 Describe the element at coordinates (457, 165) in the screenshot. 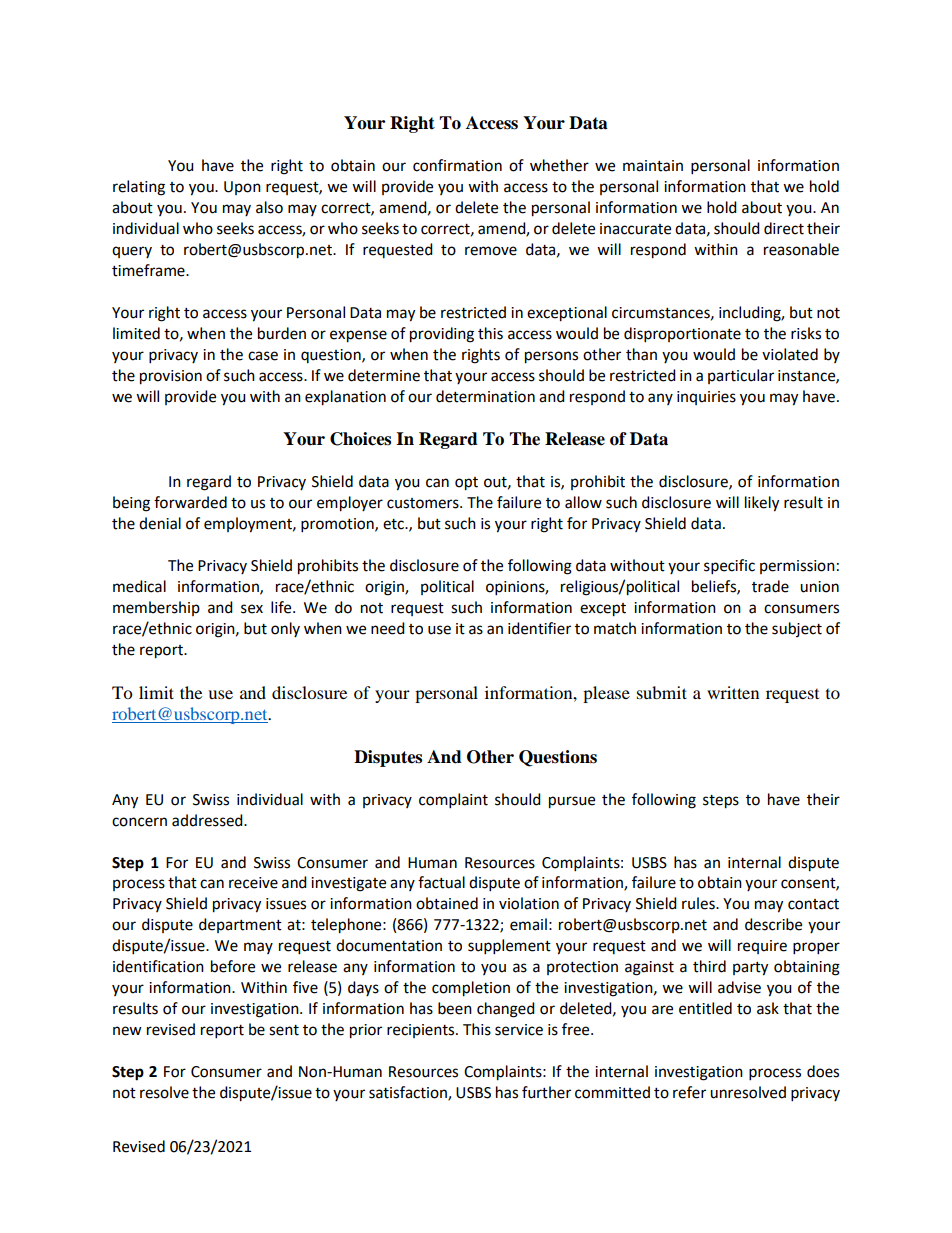

I see `confirmation` at that location.
